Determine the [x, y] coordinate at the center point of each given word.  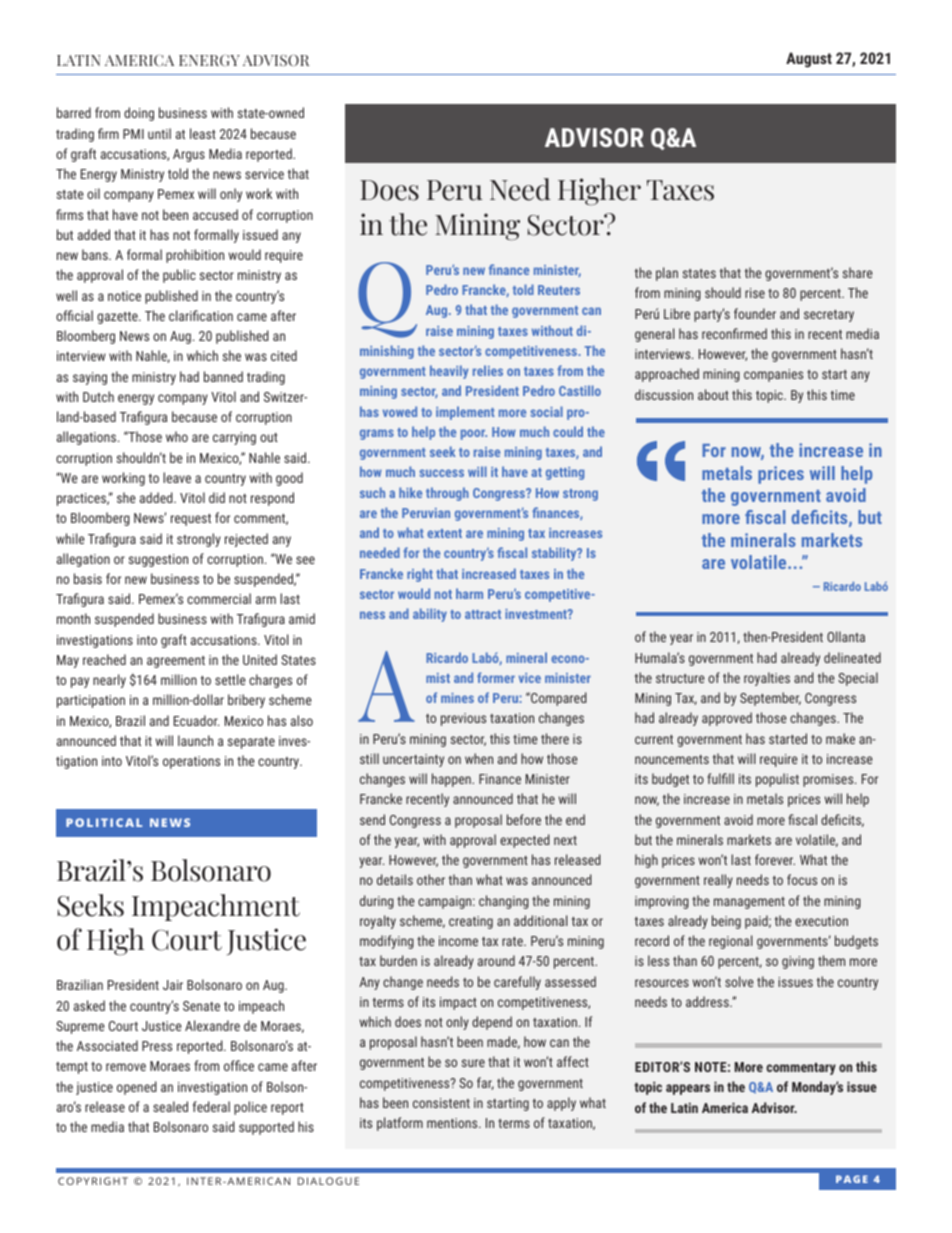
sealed [170, 1106]
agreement [176, 662]
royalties [767, 679]
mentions [453, 1123]
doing [139, 114]
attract [483, 614]
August [809, 60]
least [203, 133]
